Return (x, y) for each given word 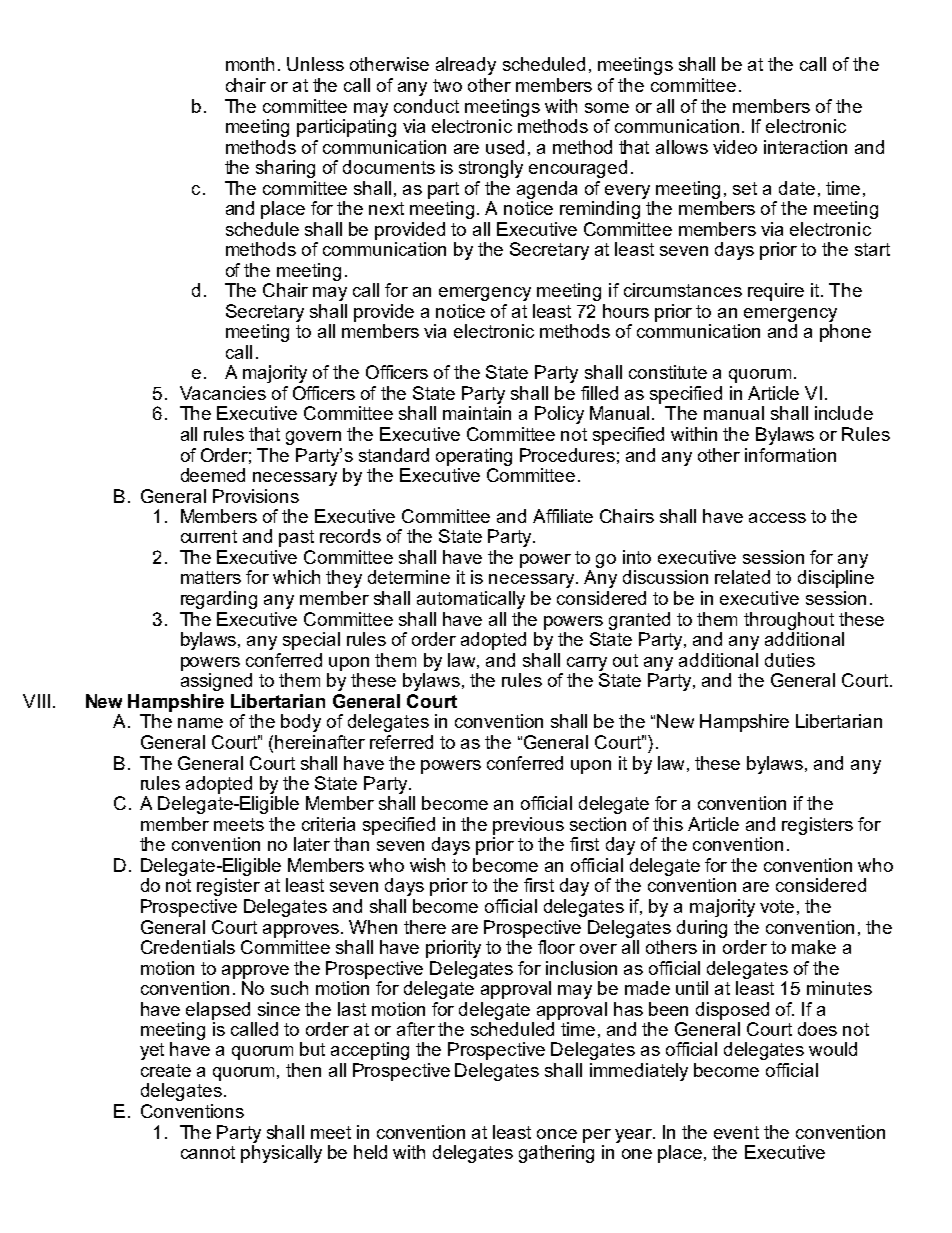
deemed (213, 475)
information (790, 455)
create (166, 1070)
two (447, 85)
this (668, 824)
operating (474, 457)
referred (401, 742)
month (250, 64)
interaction (805, 147)
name (200, 723)
